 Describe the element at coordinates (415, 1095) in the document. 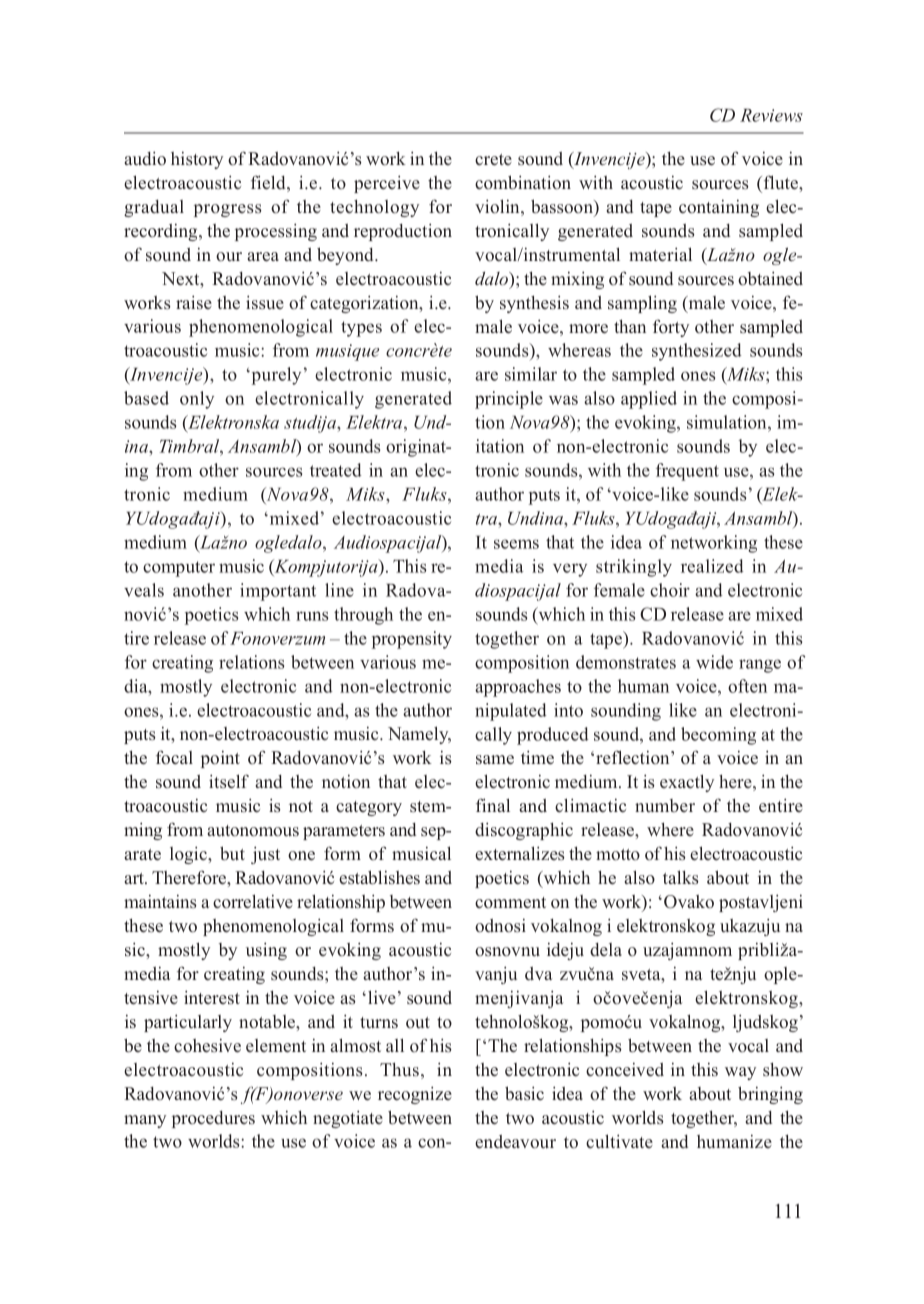

I see `recognize` at that location.
